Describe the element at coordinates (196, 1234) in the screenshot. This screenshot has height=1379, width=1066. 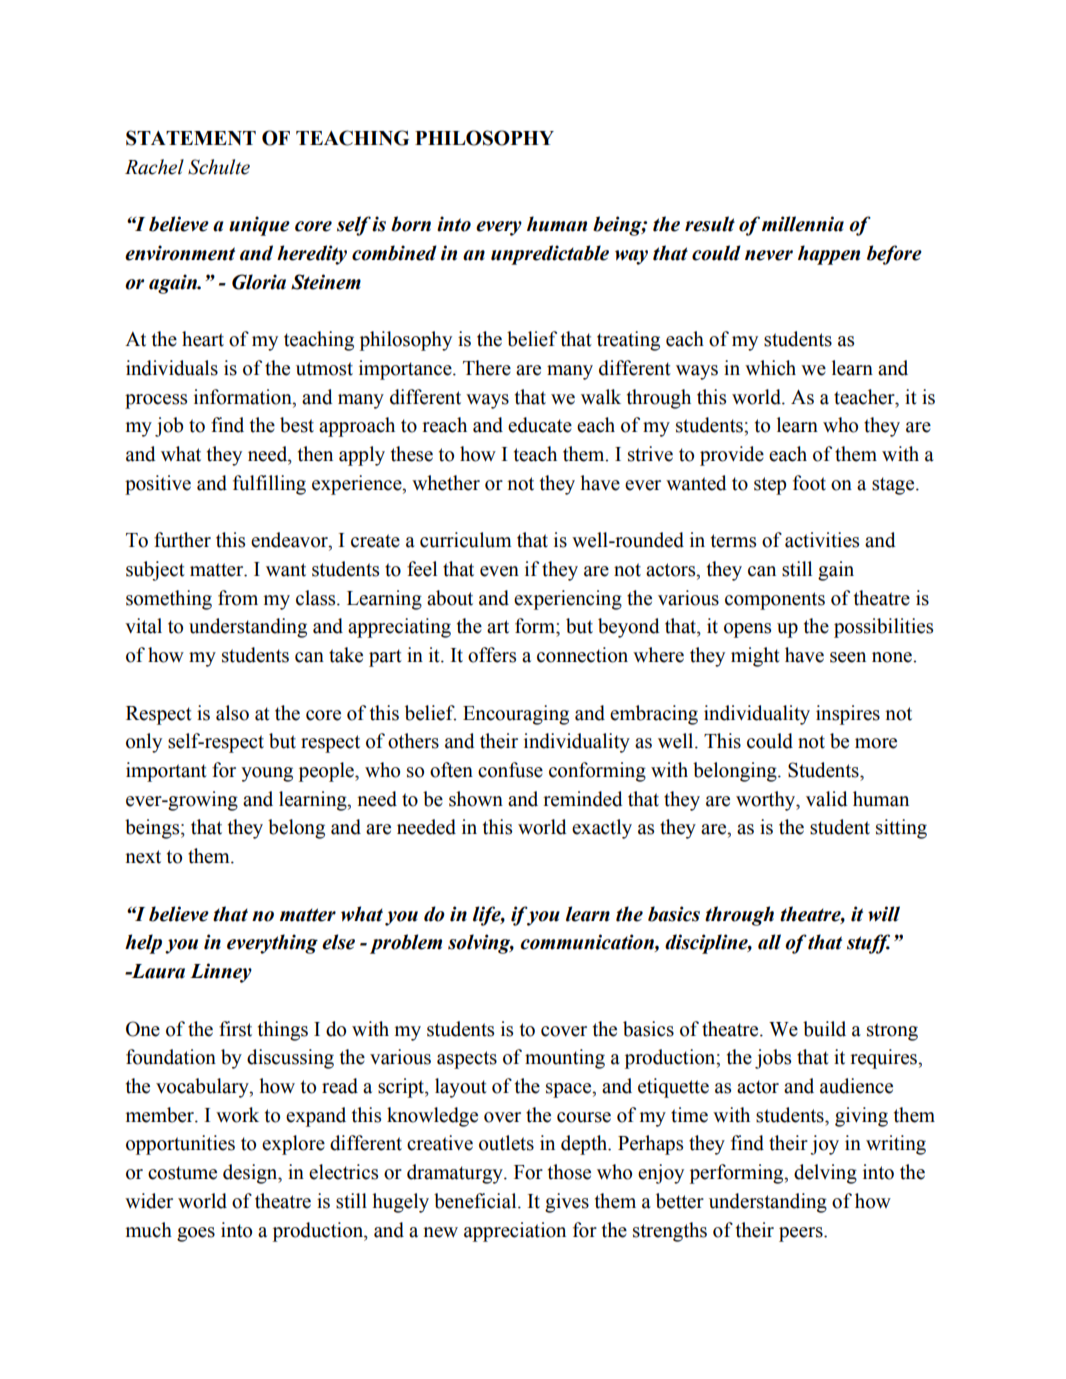
I see `goes` at that location.
